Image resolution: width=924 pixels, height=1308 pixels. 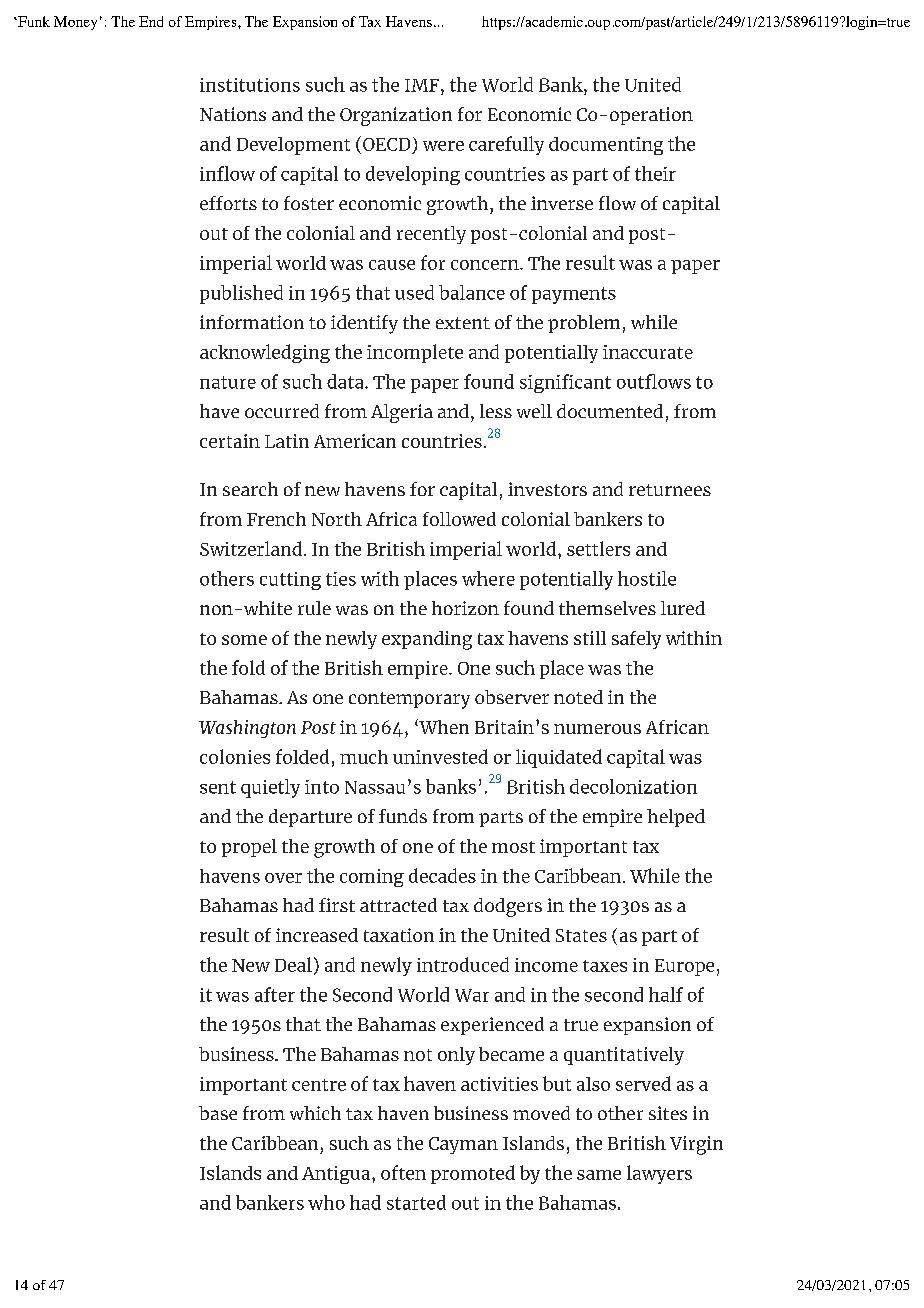 I want to click on Antigua, so click(x=337, y=1175).
